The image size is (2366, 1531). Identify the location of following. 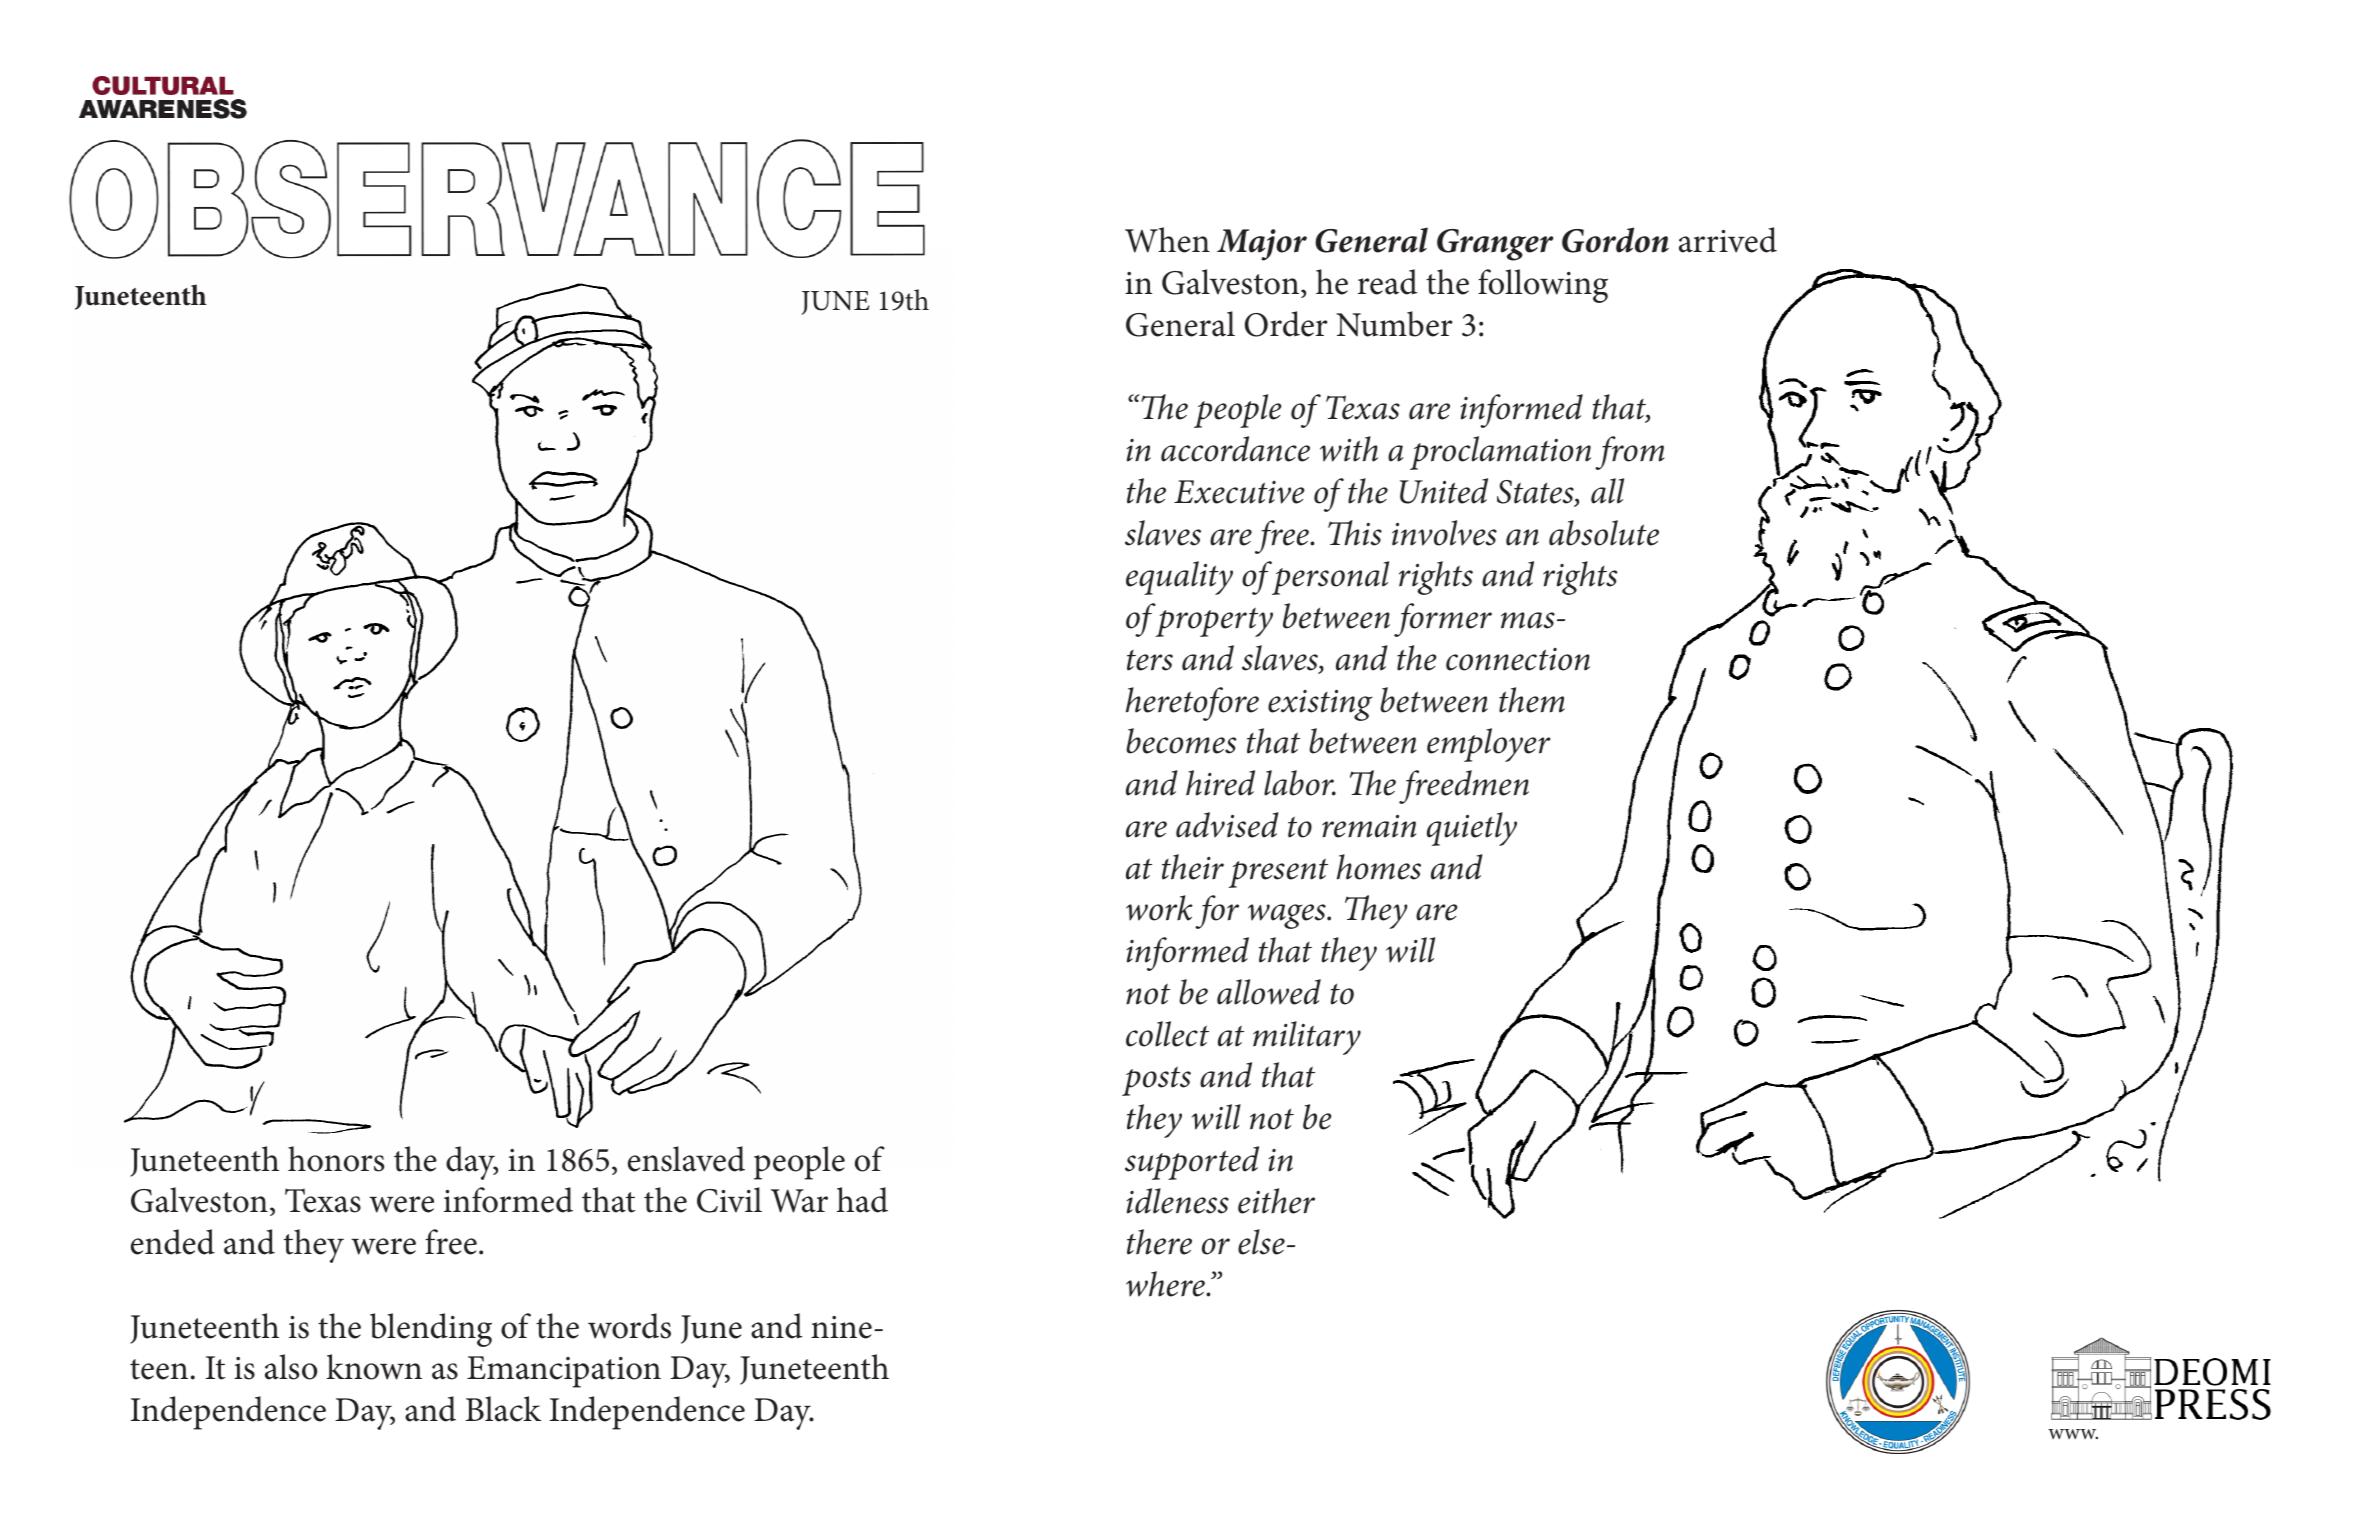
(1543, 286).
